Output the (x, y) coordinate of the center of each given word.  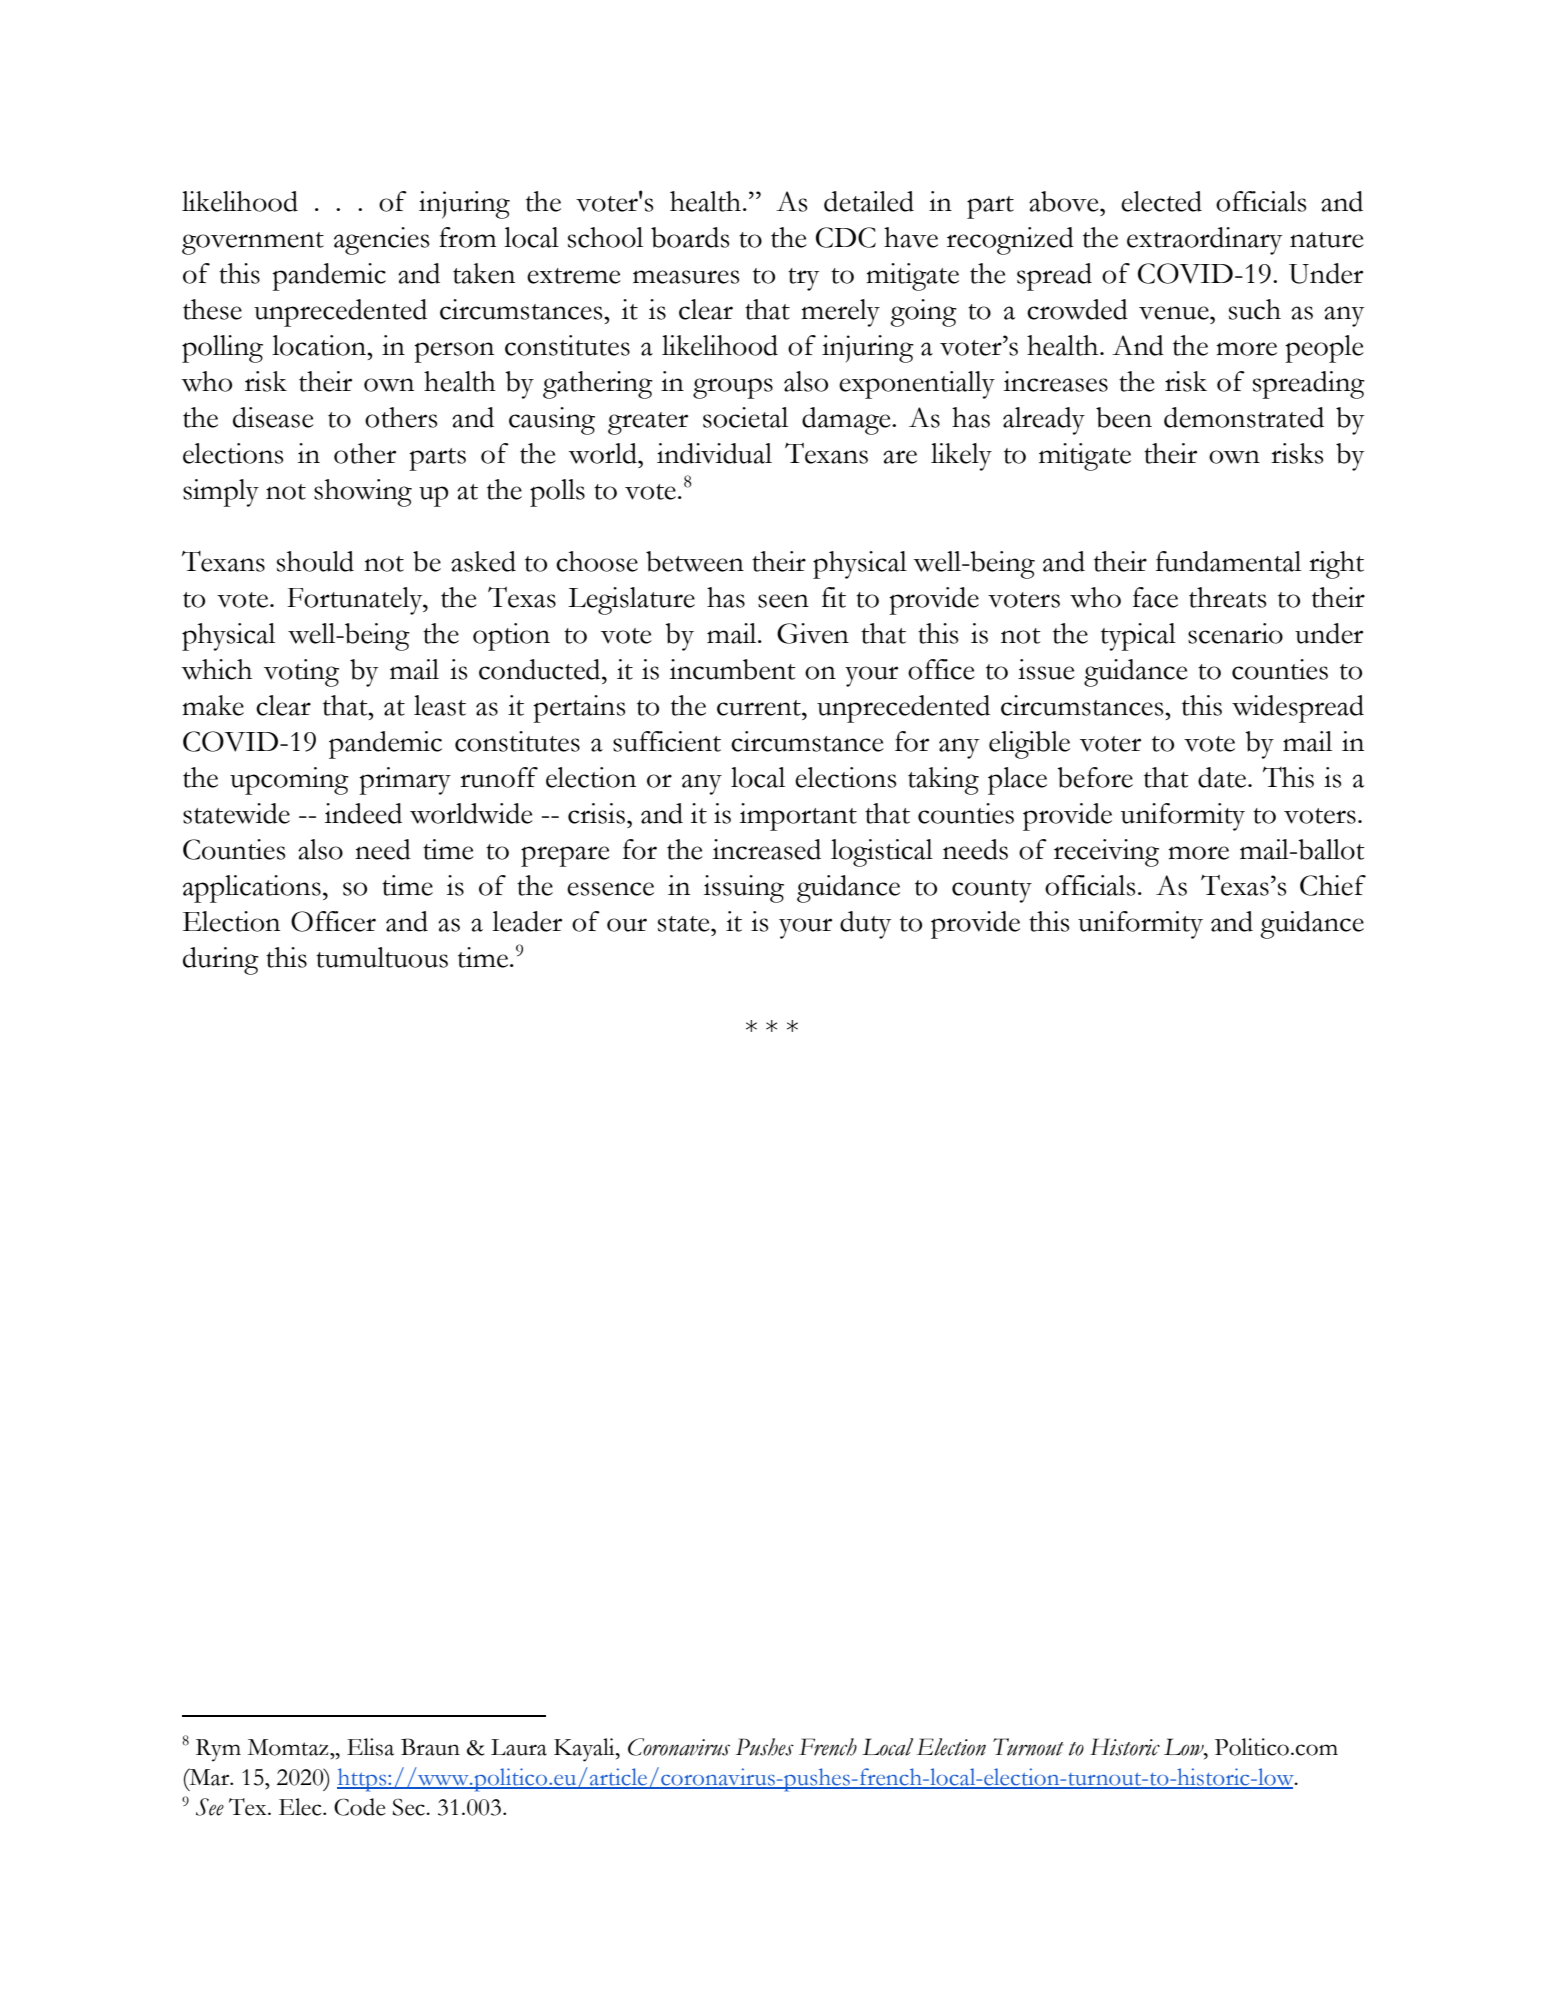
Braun (430, 1747)
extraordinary (1204, 241)
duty (865, 925)
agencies (381, 241)
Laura (519, 1747)
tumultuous (382, 957)
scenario (1235, 633)
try (803, 279)
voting (301, 673)
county (992, 891)
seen (783, 601)
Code (359, 1807)
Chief (1333, 885)
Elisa (370, 1747)
